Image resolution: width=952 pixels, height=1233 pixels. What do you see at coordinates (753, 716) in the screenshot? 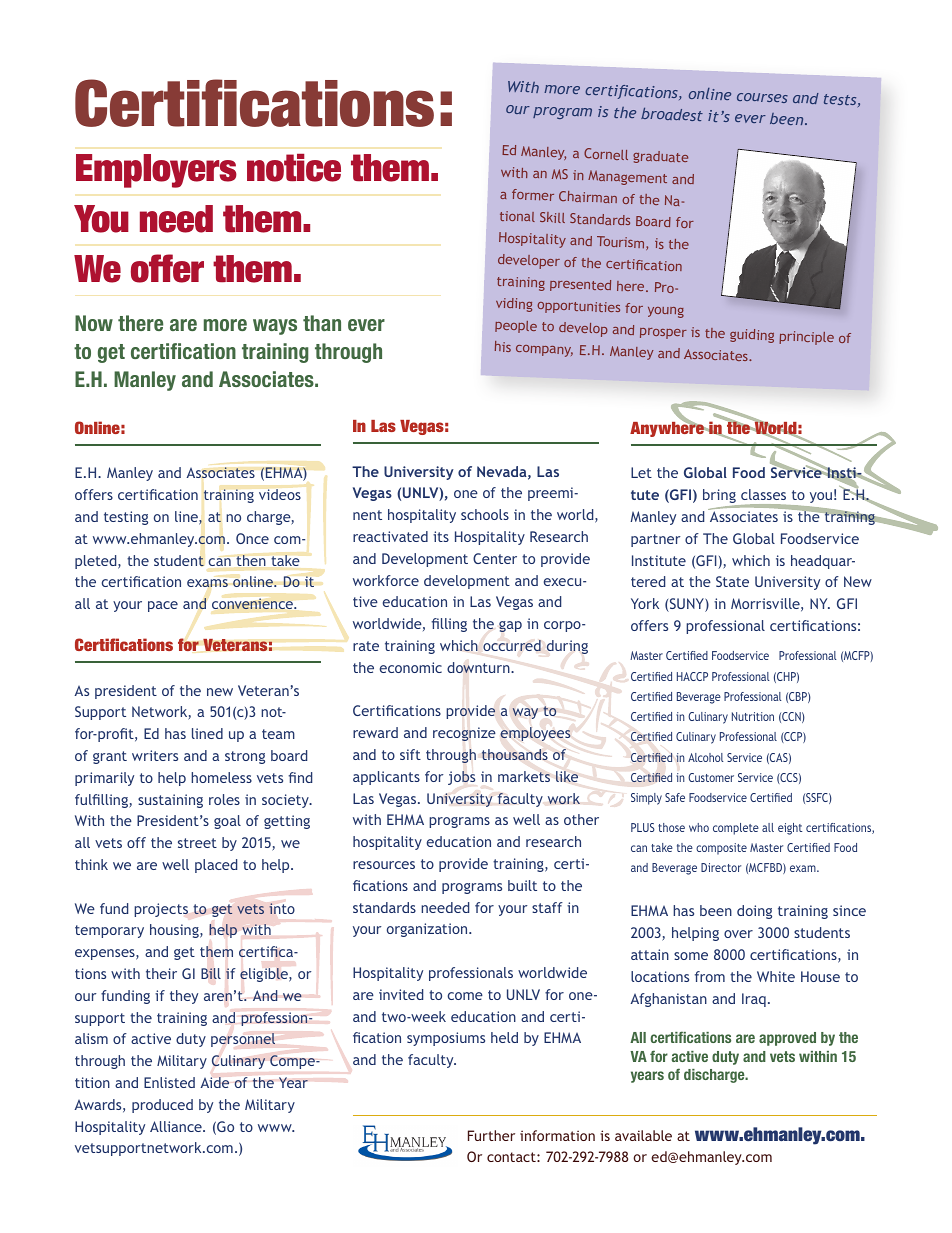
I see `Nutrition` at bounding box center [753, 716].
